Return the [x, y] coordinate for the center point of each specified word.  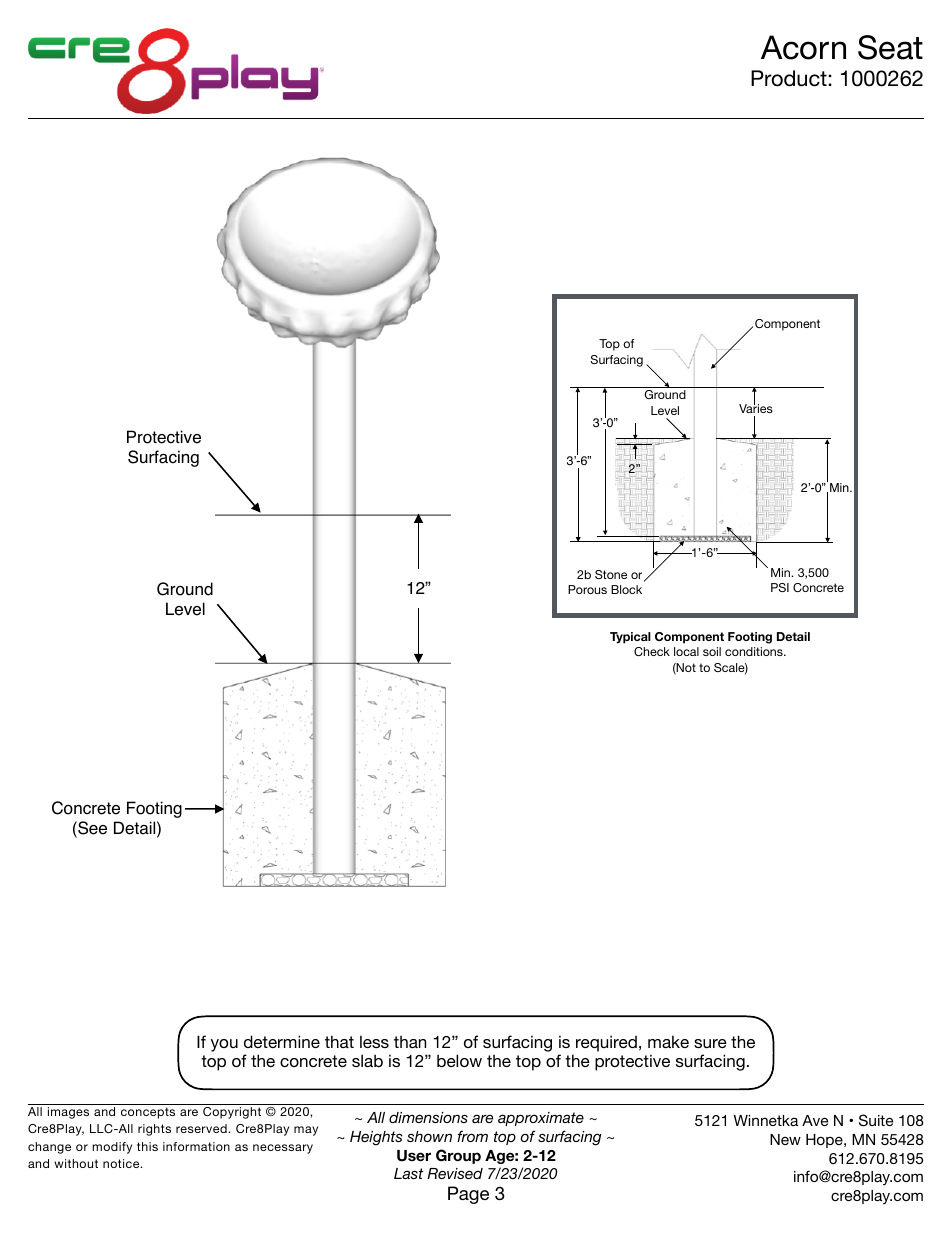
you [224, 1045]
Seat [890, 47]
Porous [587, 589]
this [147, 1146]
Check [652, 651]
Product [789, 78]
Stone [611, 574]
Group [458, 1156]
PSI [780, 587]
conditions [755, 651]
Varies [756, 407]
